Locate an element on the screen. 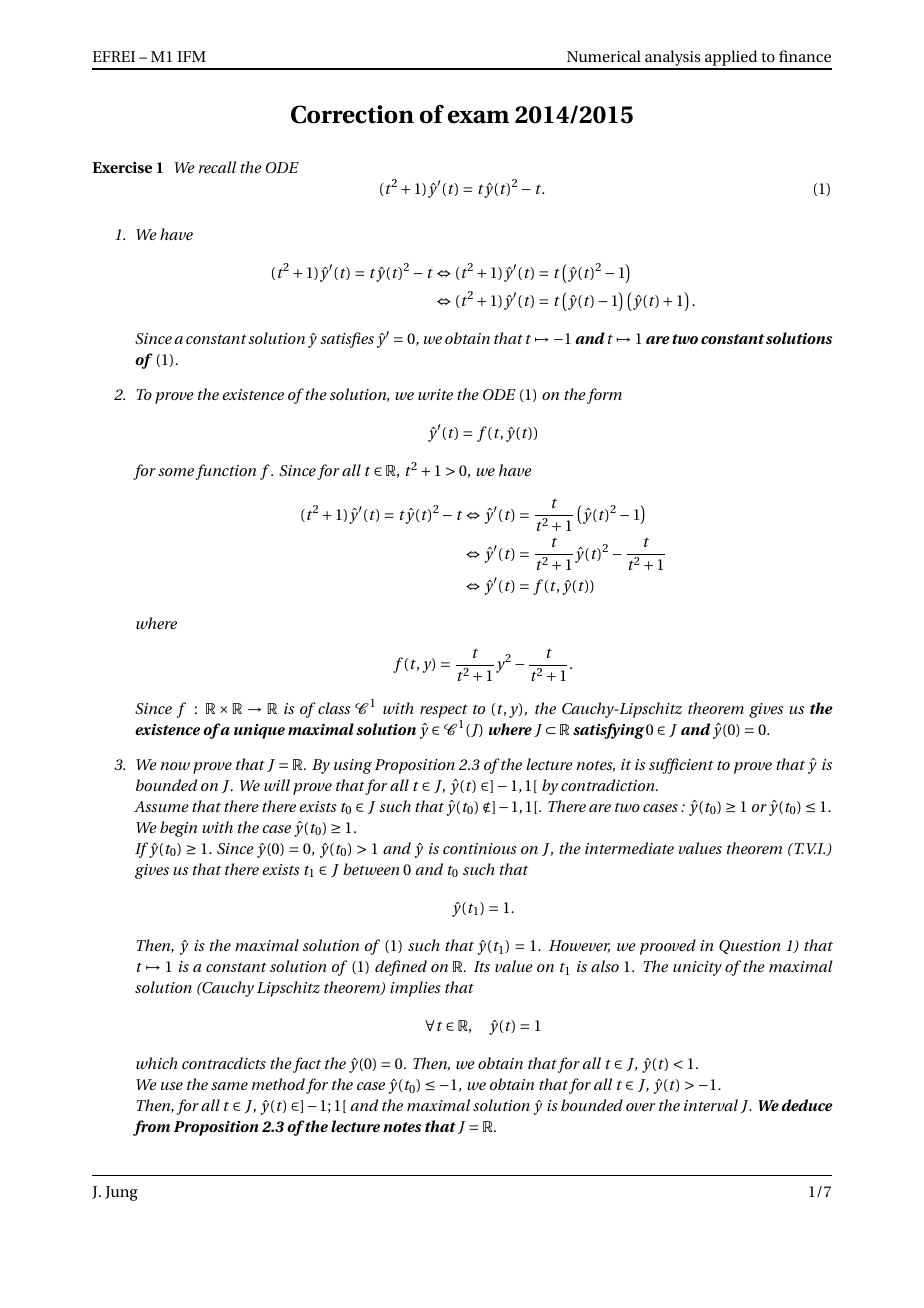 The image size is (924, 1308). finance is located at coordinates (805, 56).
